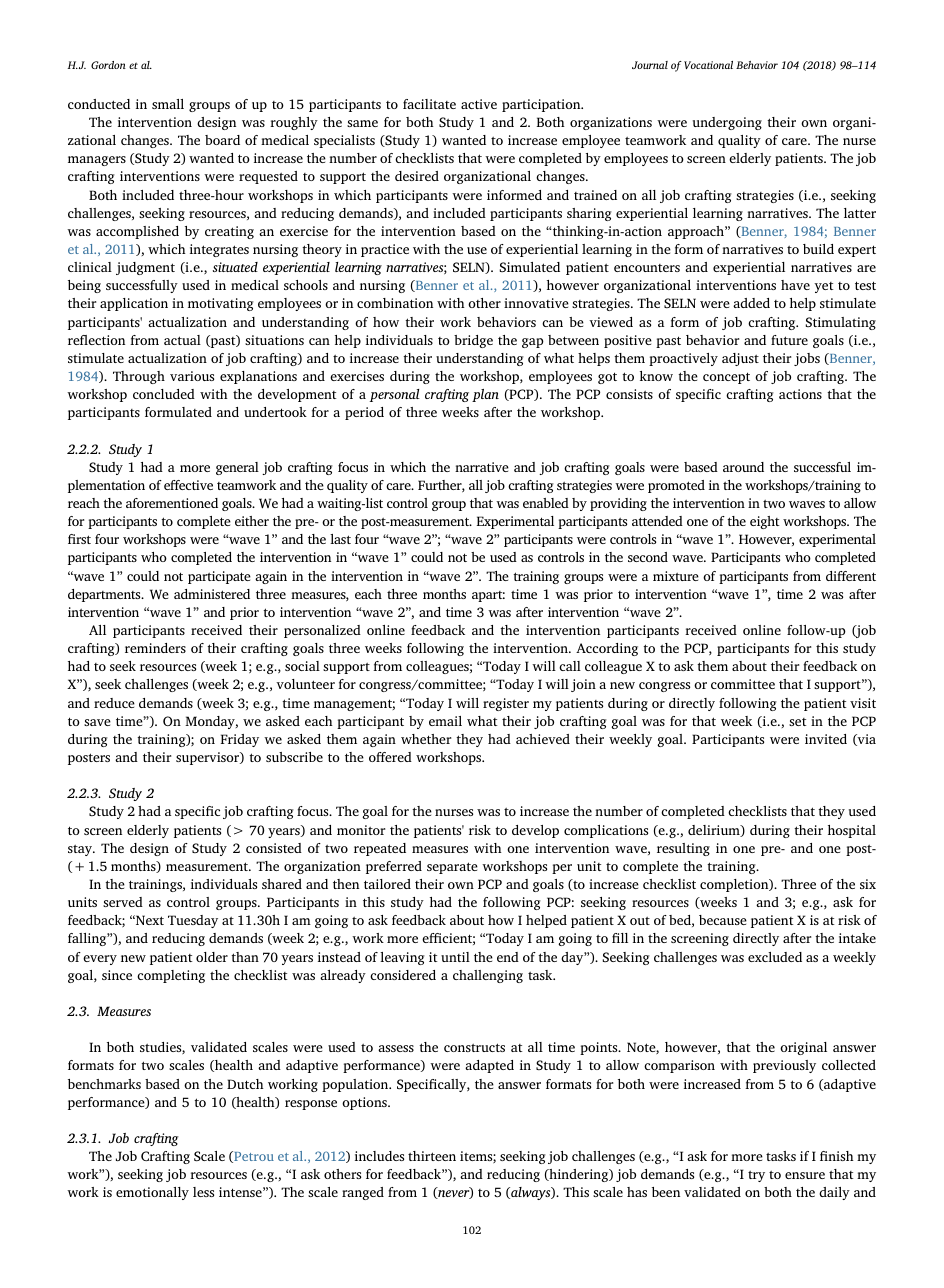 This screenshot has width=944, height=1288. Describe the element at coordinates (676, 576) in the screenshot. I see `mixture` at that location.
